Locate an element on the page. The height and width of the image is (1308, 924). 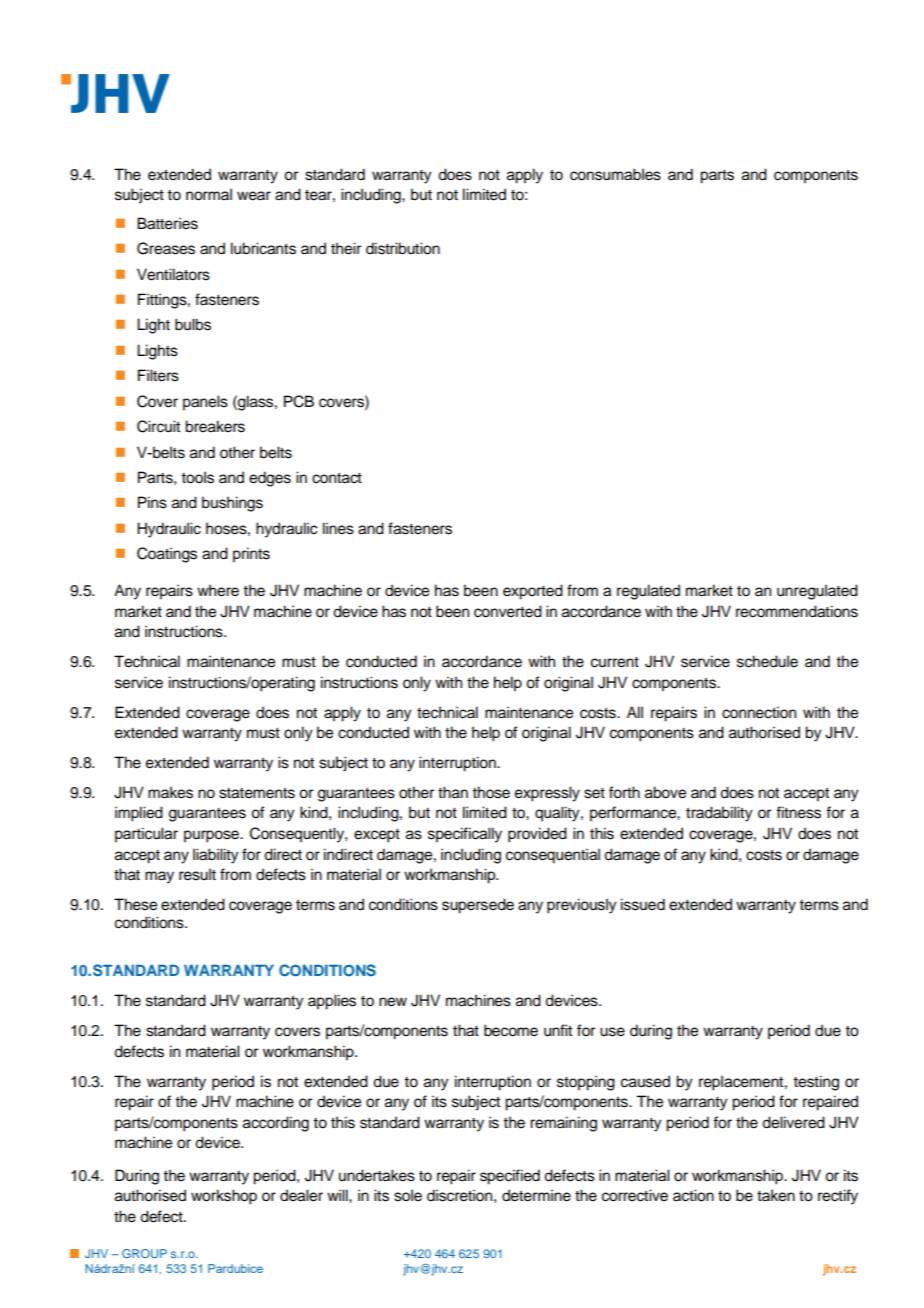
supersede is located at coordinates (478, 906).
